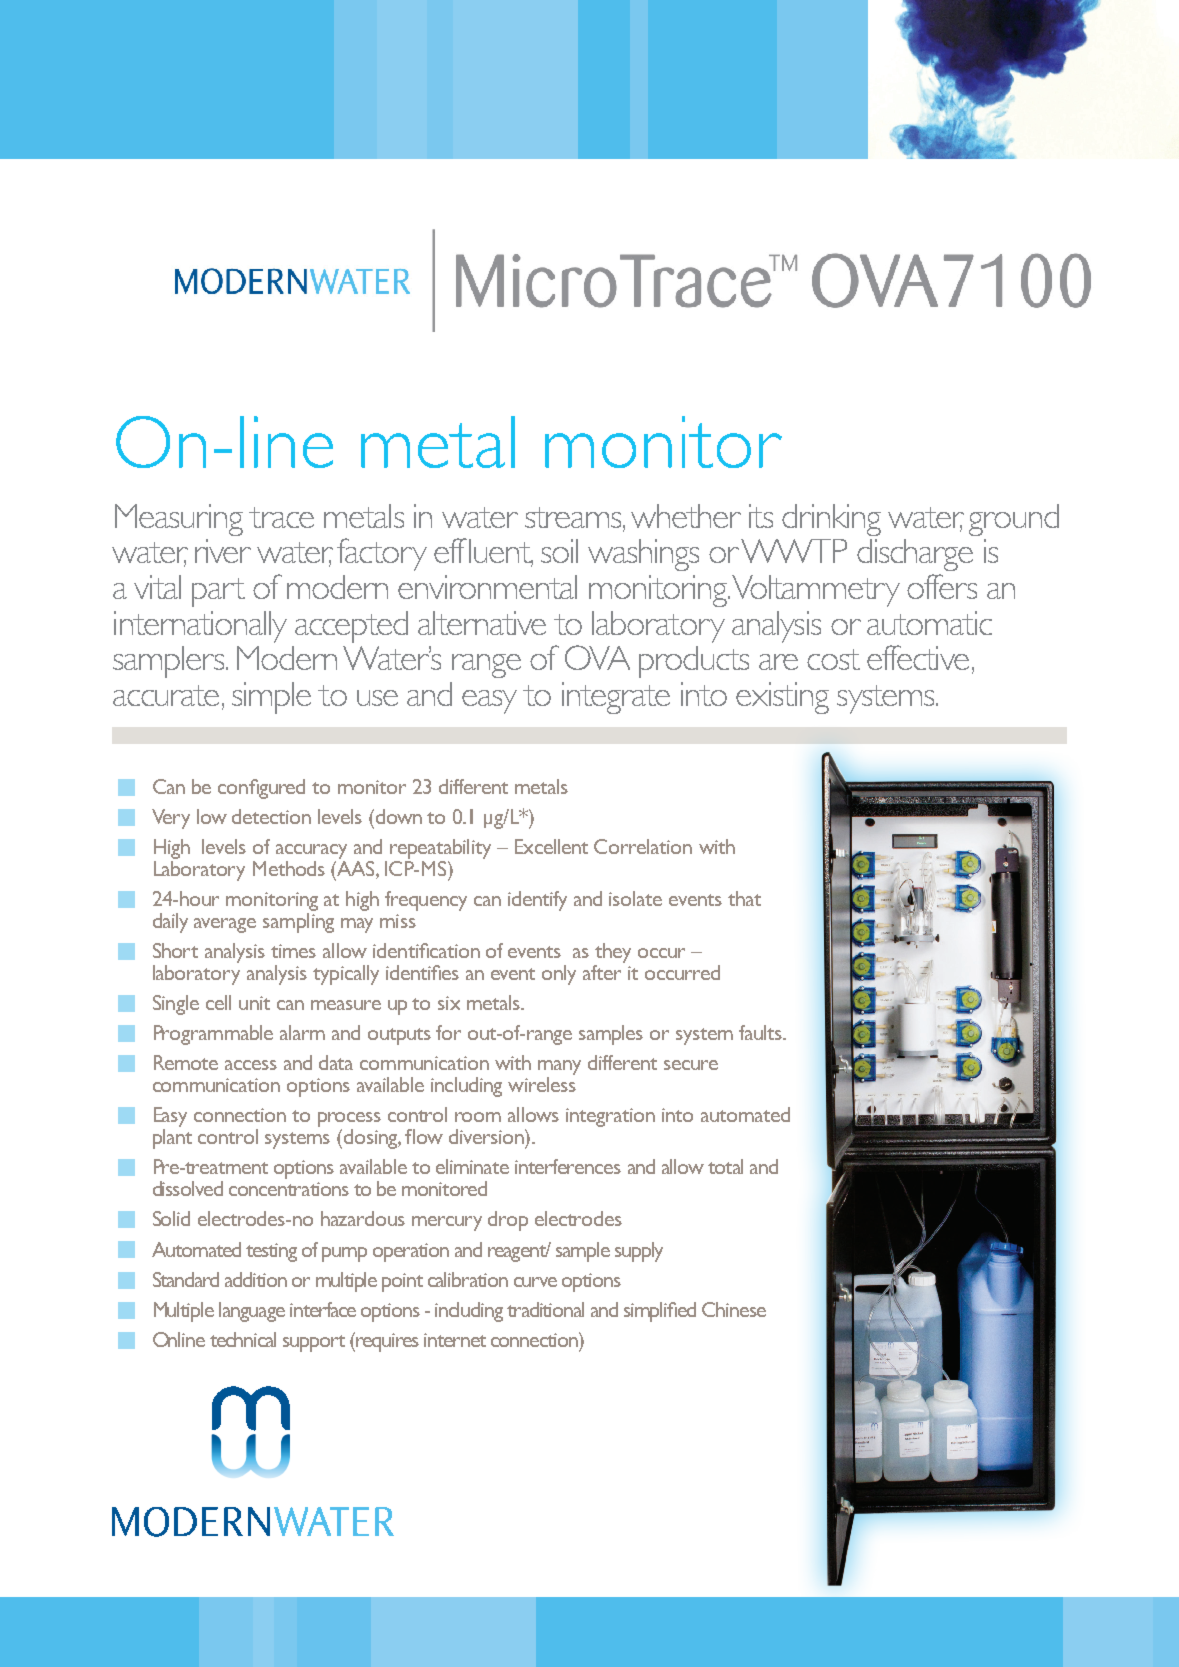  Describe the element at coordinates (762, 1032) in the document. I see `faults` at that location.
